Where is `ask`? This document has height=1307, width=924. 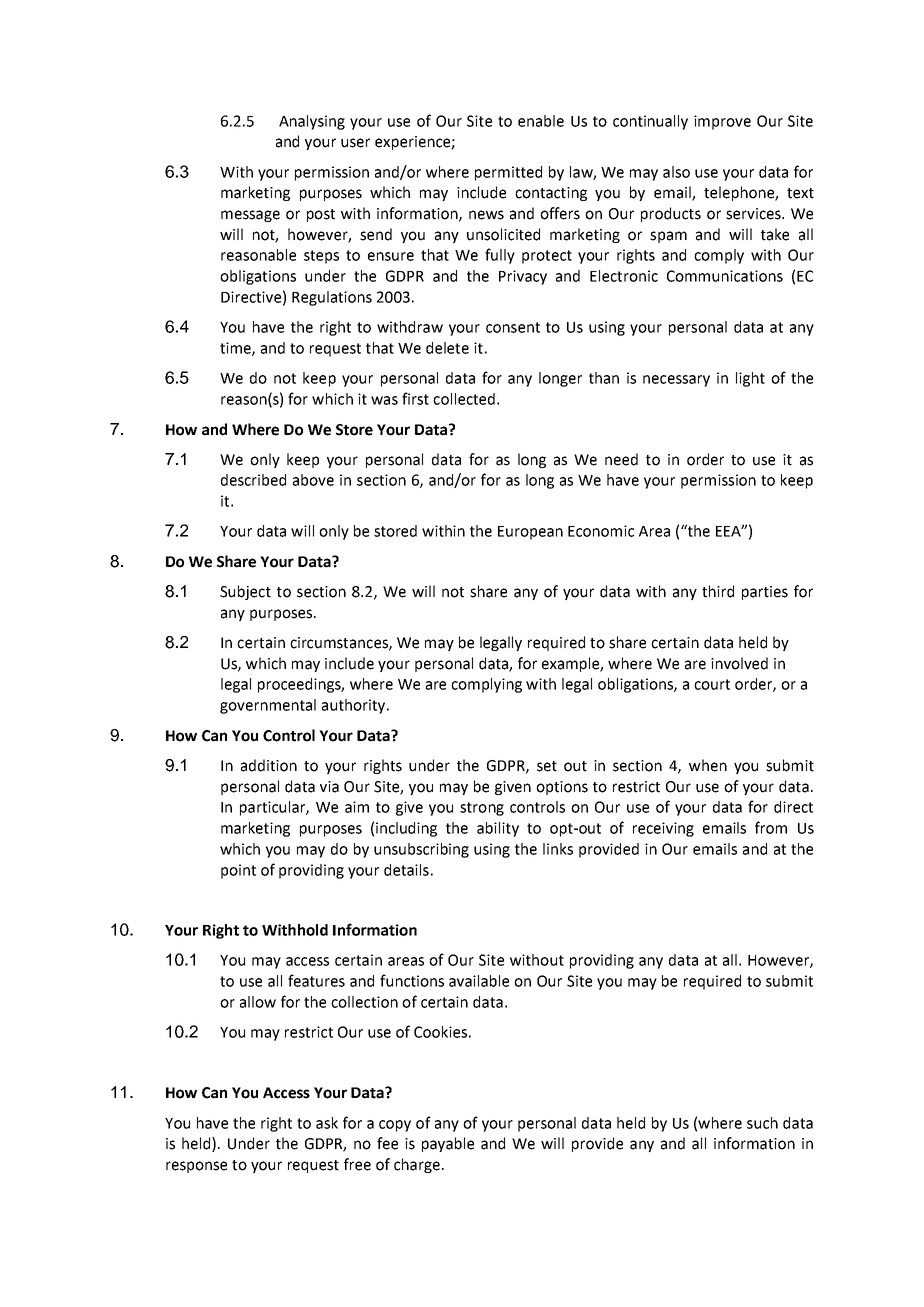
ask is located at coordinates (327, 1123).
